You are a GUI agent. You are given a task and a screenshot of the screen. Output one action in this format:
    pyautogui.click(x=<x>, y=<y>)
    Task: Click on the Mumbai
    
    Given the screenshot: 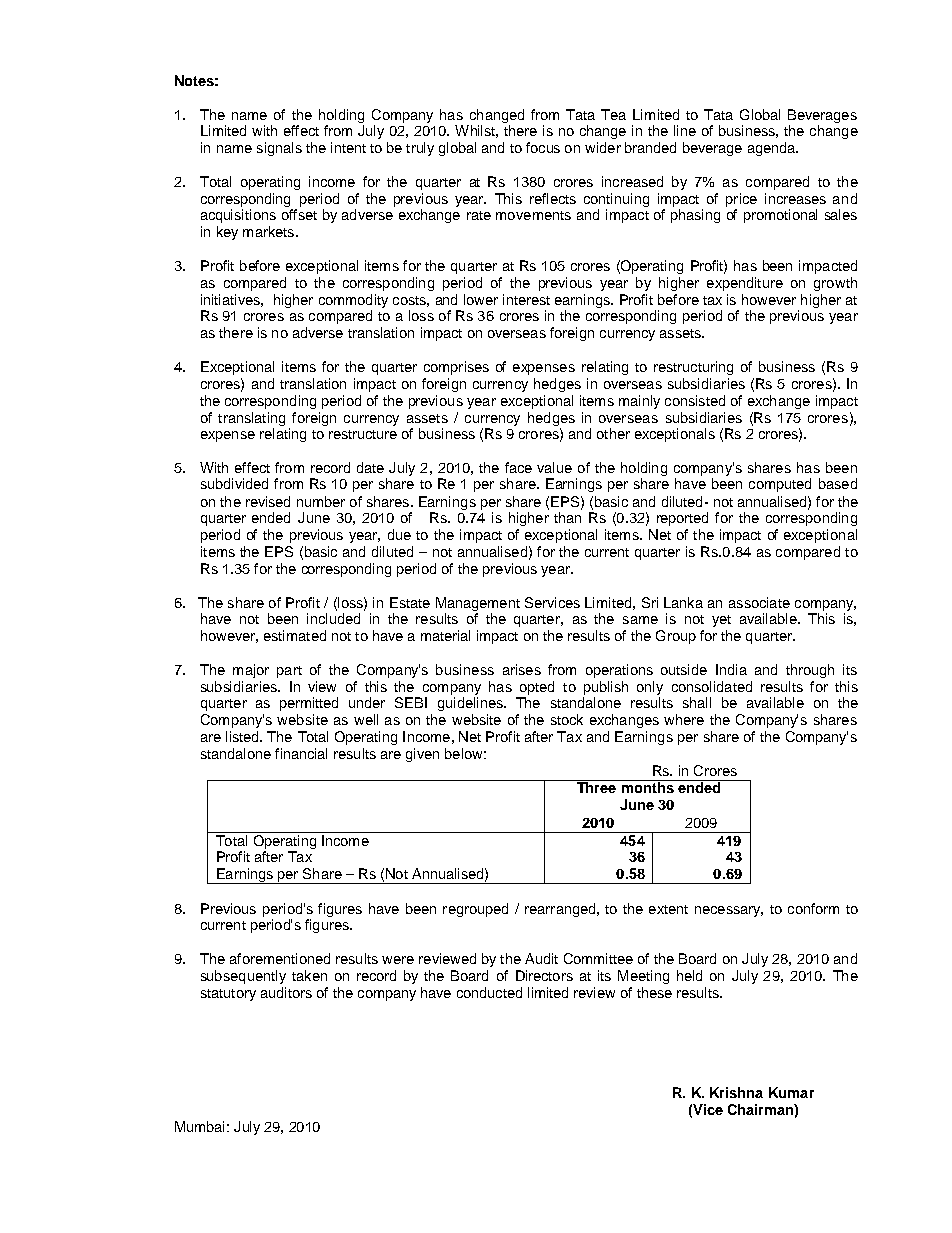 What is the action you would take?
    pyautogui.click(x=199, y=1126)
